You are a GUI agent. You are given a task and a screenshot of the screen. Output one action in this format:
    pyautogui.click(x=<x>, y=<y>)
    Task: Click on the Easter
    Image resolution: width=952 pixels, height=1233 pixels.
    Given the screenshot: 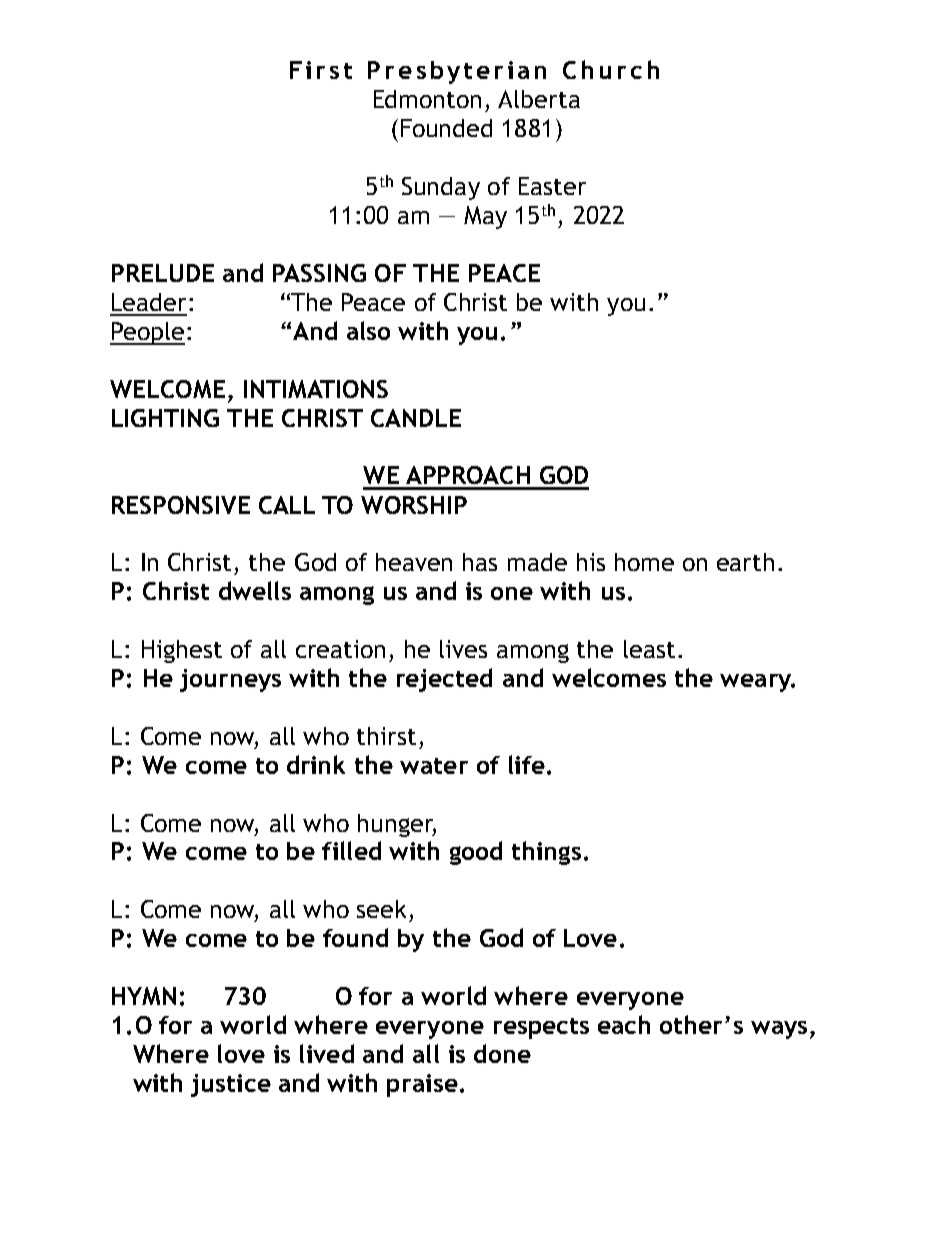 What is the action you would take?
    pyautogui.click(x=552, y=186)
